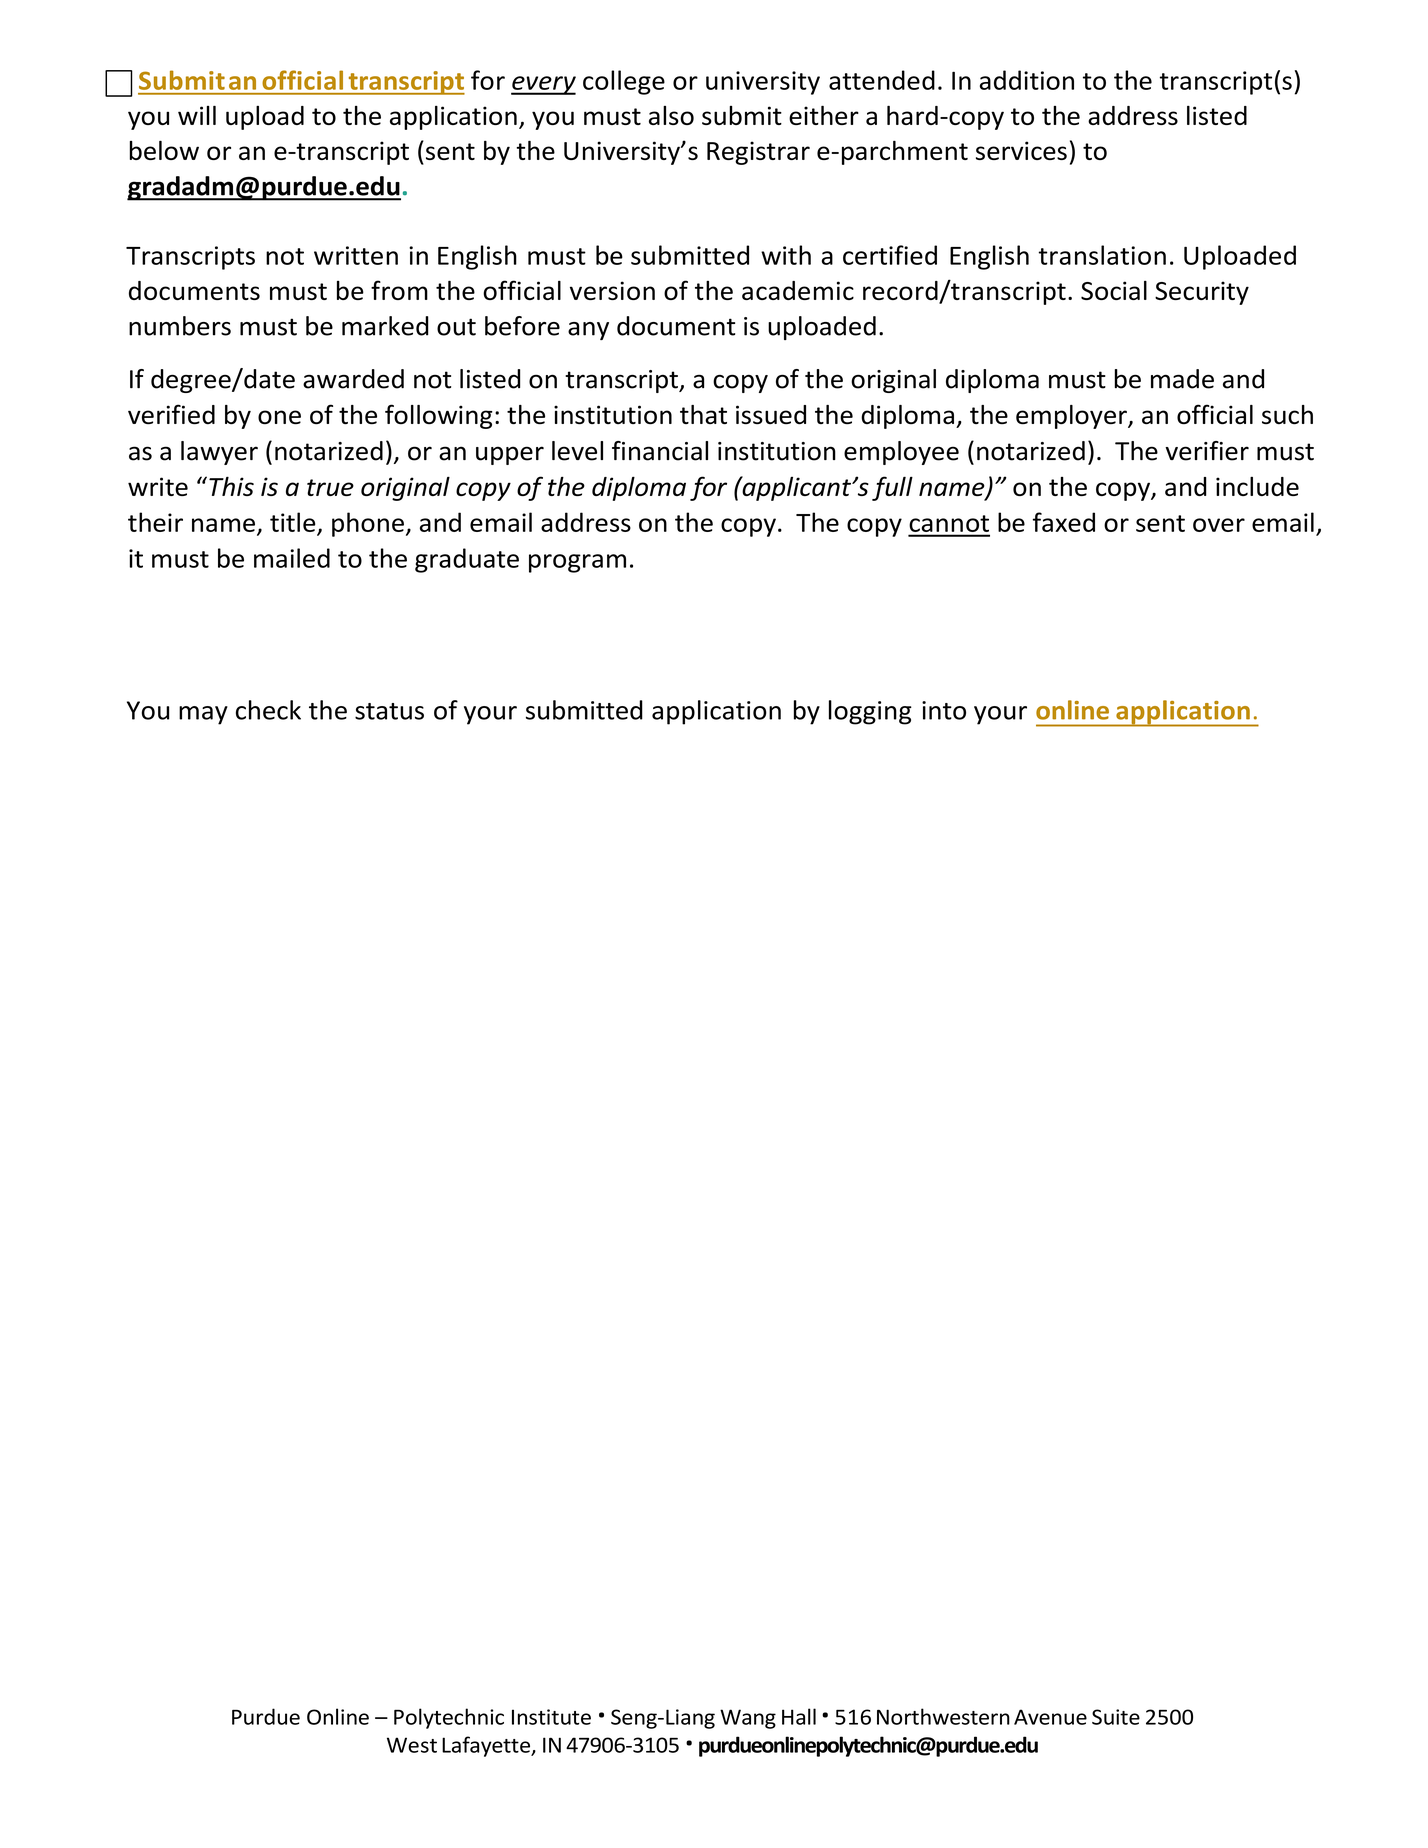  Describe the element at coordinates (1116, 1717) in the page. I see `Suite` at that location.
